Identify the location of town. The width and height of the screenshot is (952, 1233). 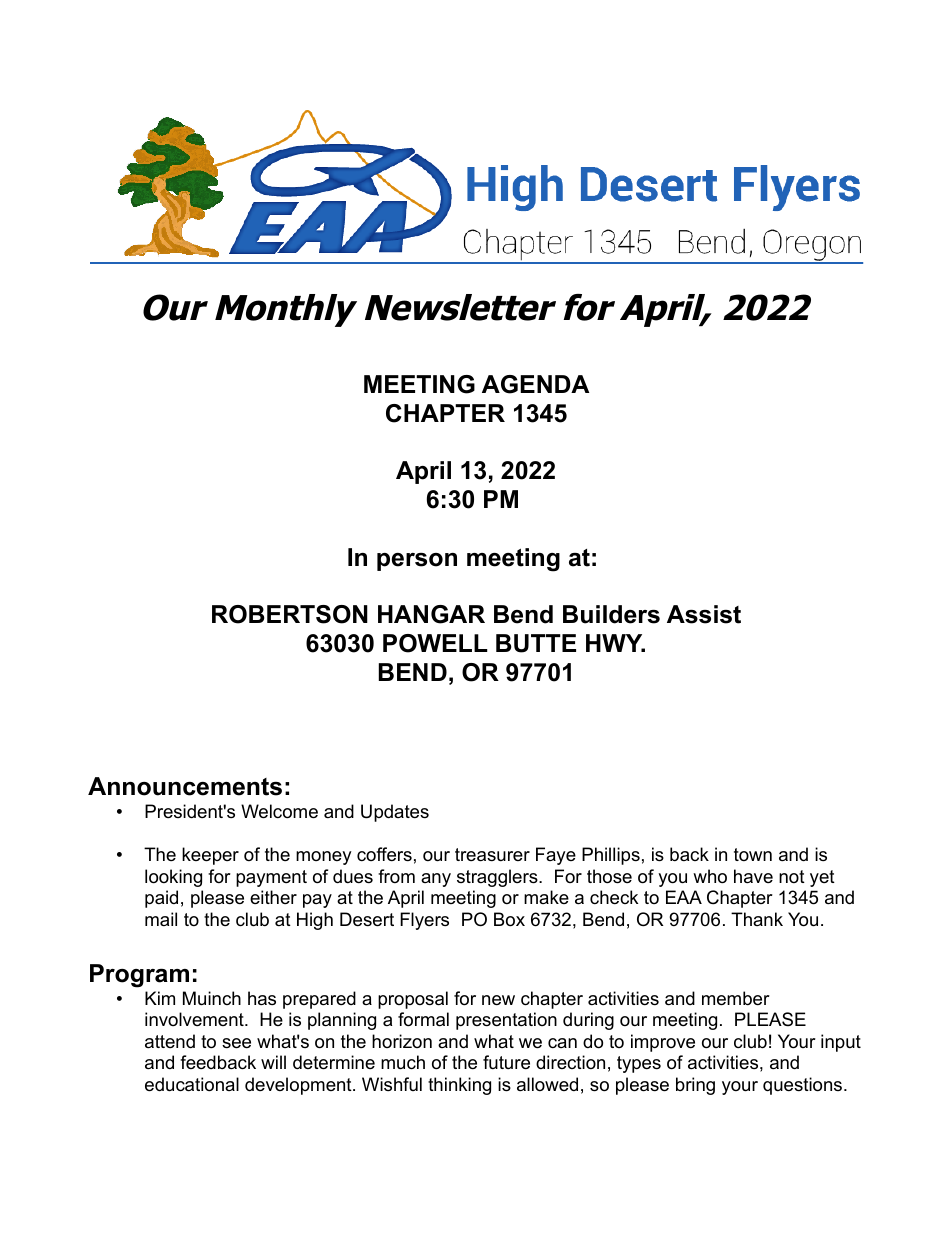
(753, 854).
